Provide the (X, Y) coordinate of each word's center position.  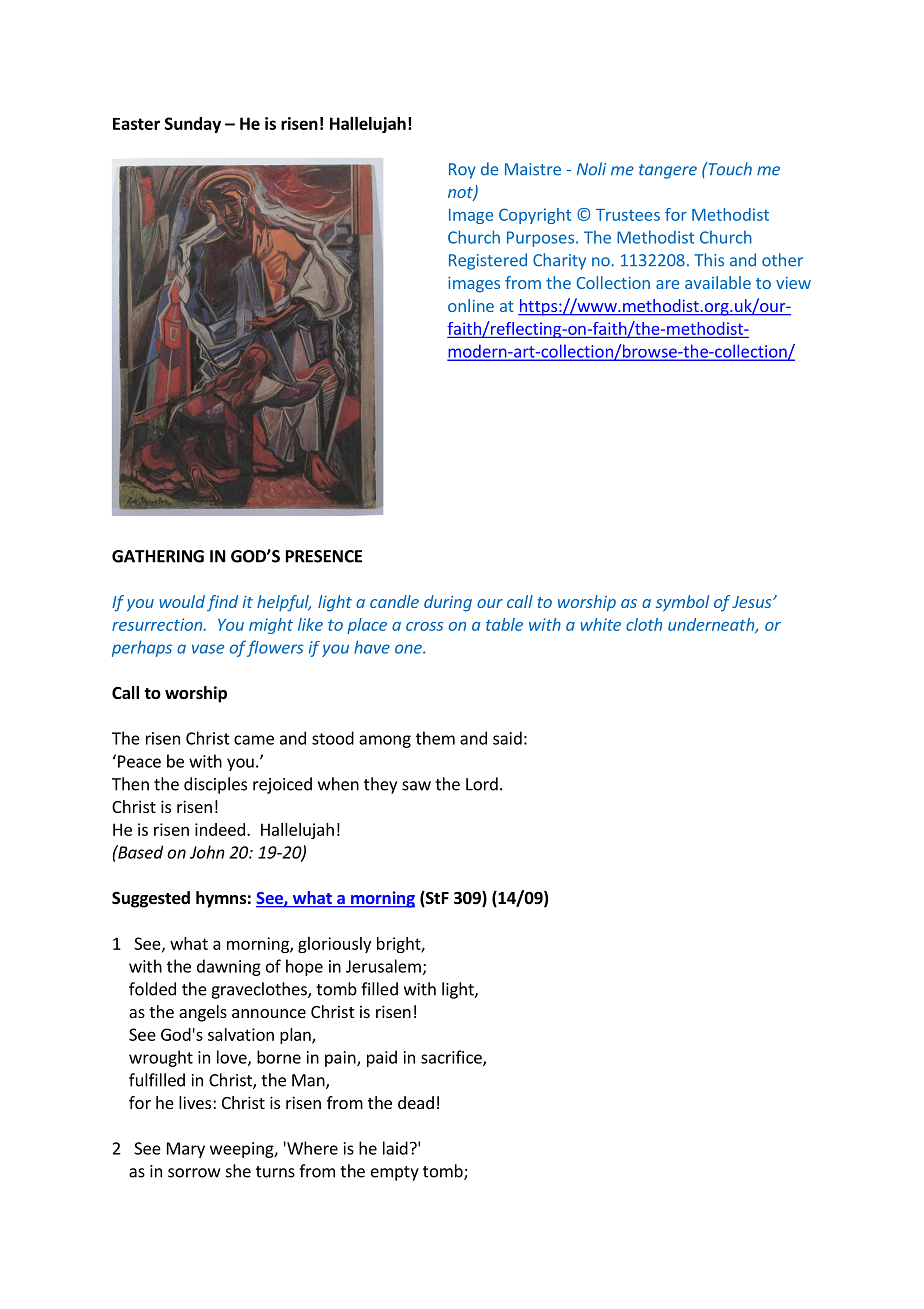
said (507, 738)
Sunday (193, 125)
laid (395, 1148)
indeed (220, 829)
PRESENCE (324, 556)
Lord (482, 784)
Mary (186, 1150)
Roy (462, 171)
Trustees (628, 215)
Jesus (753, 602)
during (448, 603)
